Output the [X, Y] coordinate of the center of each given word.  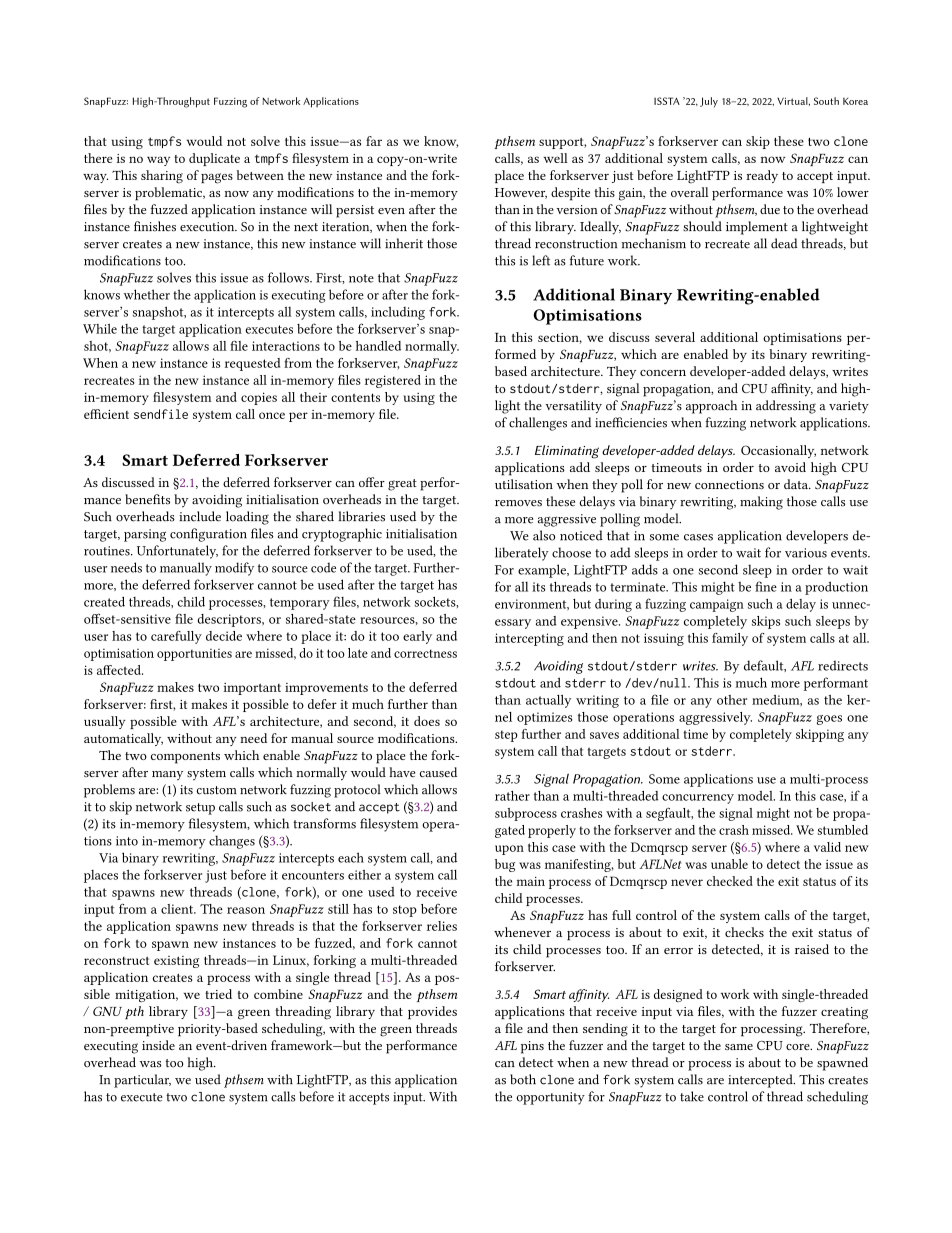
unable [729, 864]
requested [252, 364]
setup [200, 809]
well [556, 158]
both [523, 1079]
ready [762, 176]
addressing [786, 407]
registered [393, 381]
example [543, 571]
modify [234, 569]
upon [509, 850]
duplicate [214, 159]
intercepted [761, 1081]
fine [766, 586]
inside [158, 1045]
